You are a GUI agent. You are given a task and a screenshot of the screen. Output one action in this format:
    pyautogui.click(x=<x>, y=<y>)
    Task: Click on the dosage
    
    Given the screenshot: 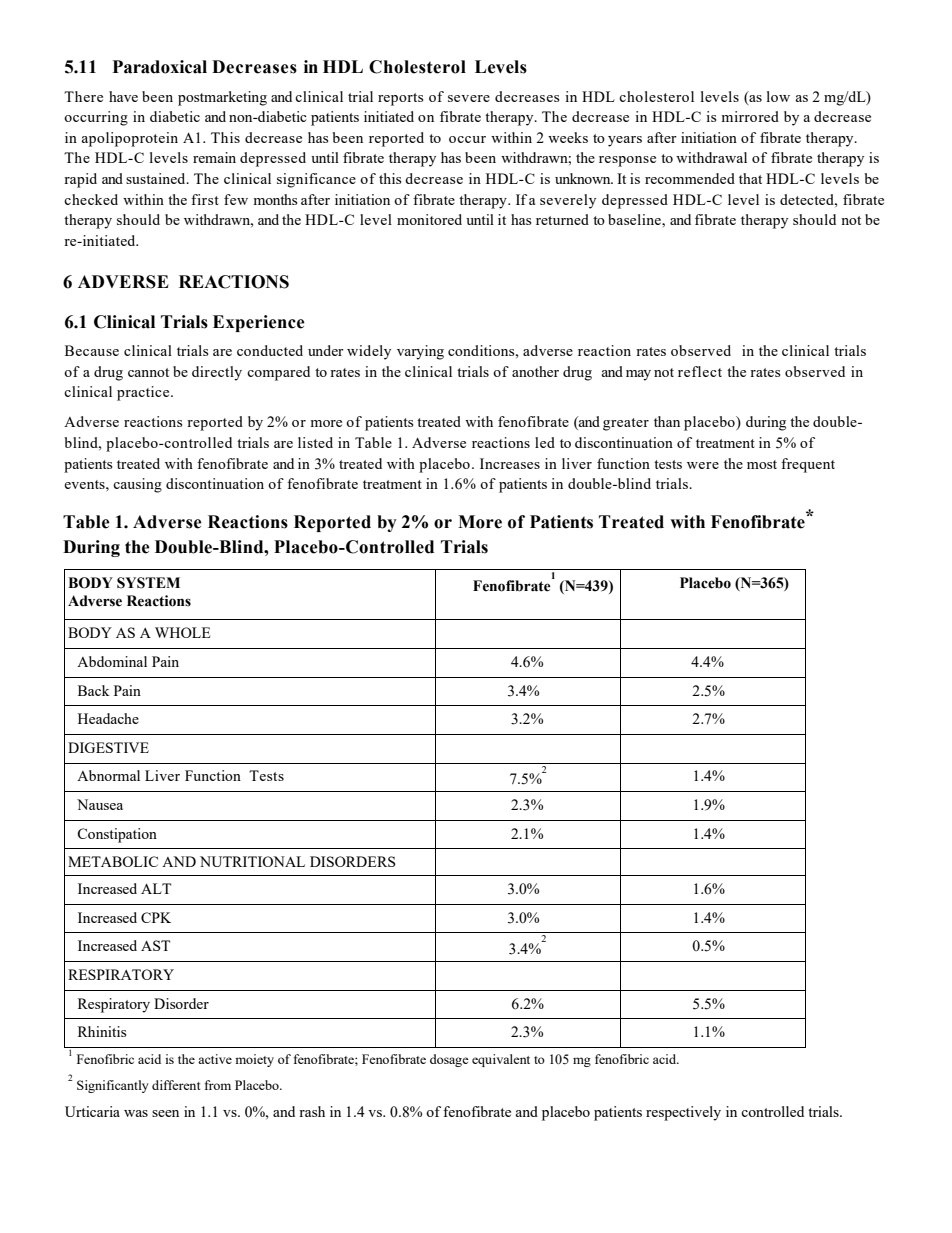 What is the action you would take?
    pyautogui.click(x=449, y=1060)
